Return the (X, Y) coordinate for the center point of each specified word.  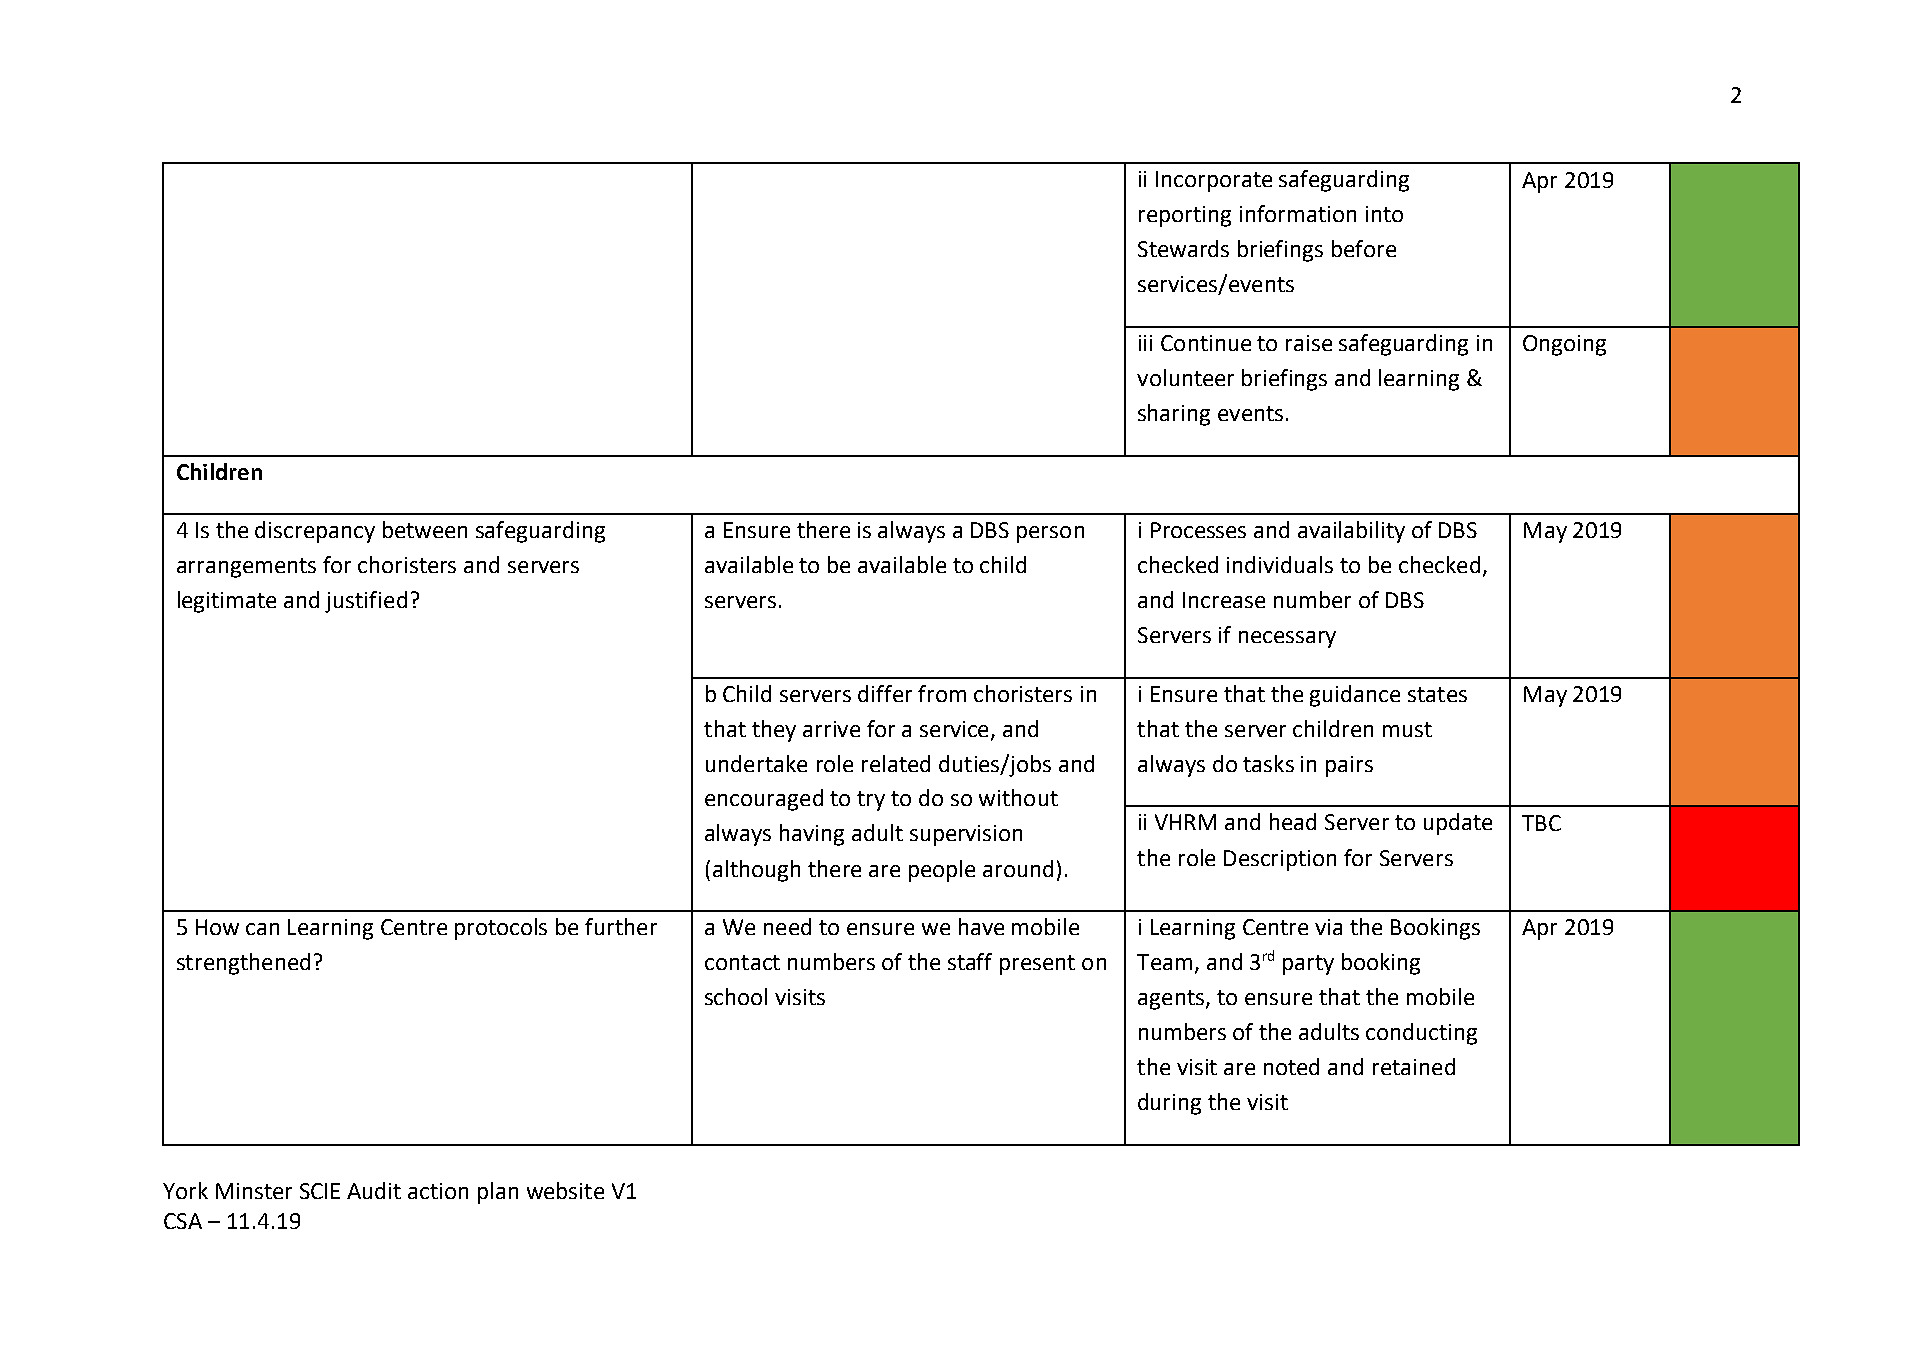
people (942, 871)
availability (1351, 532)
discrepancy (315, 532)
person (1050, 534)
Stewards (1183, 248)
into (1384, 214)
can (262, 929)
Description (1280, 860)
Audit (374, 1190)
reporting (1185, 216)
